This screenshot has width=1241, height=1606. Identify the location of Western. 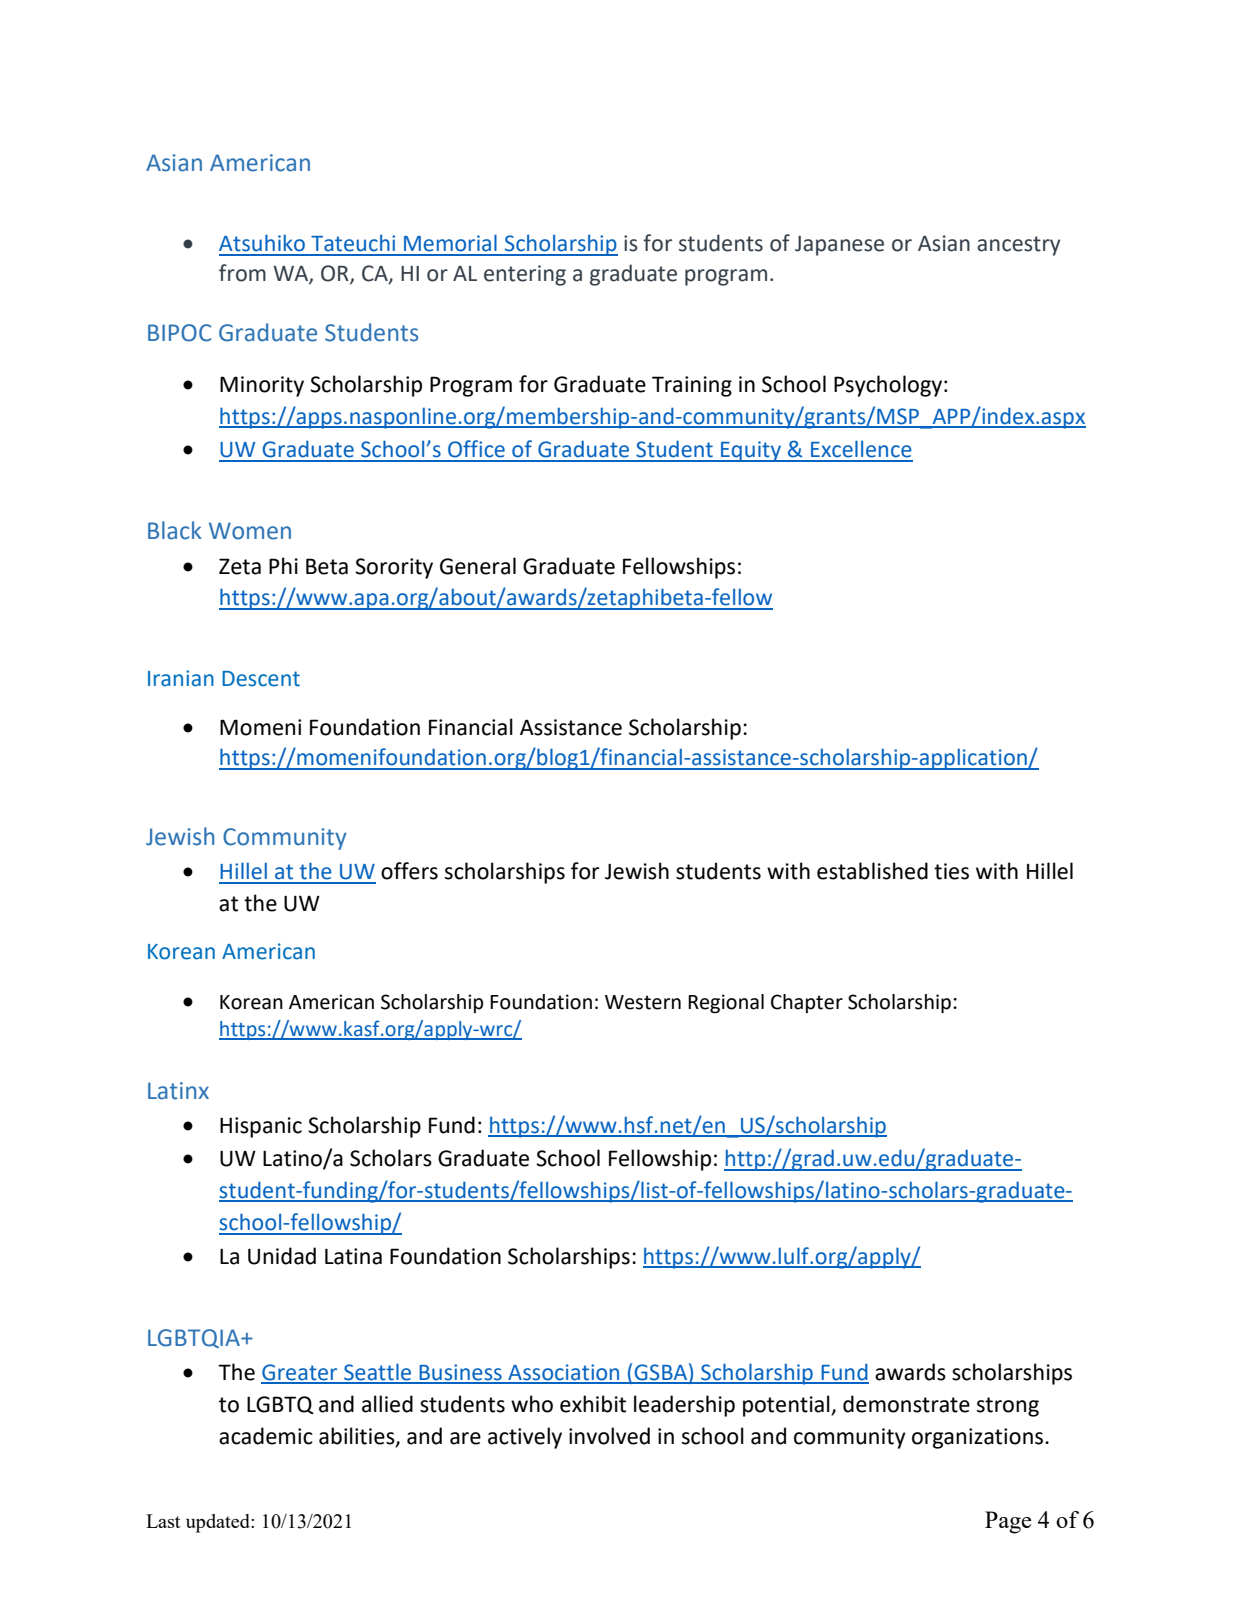
(643, 1002).
